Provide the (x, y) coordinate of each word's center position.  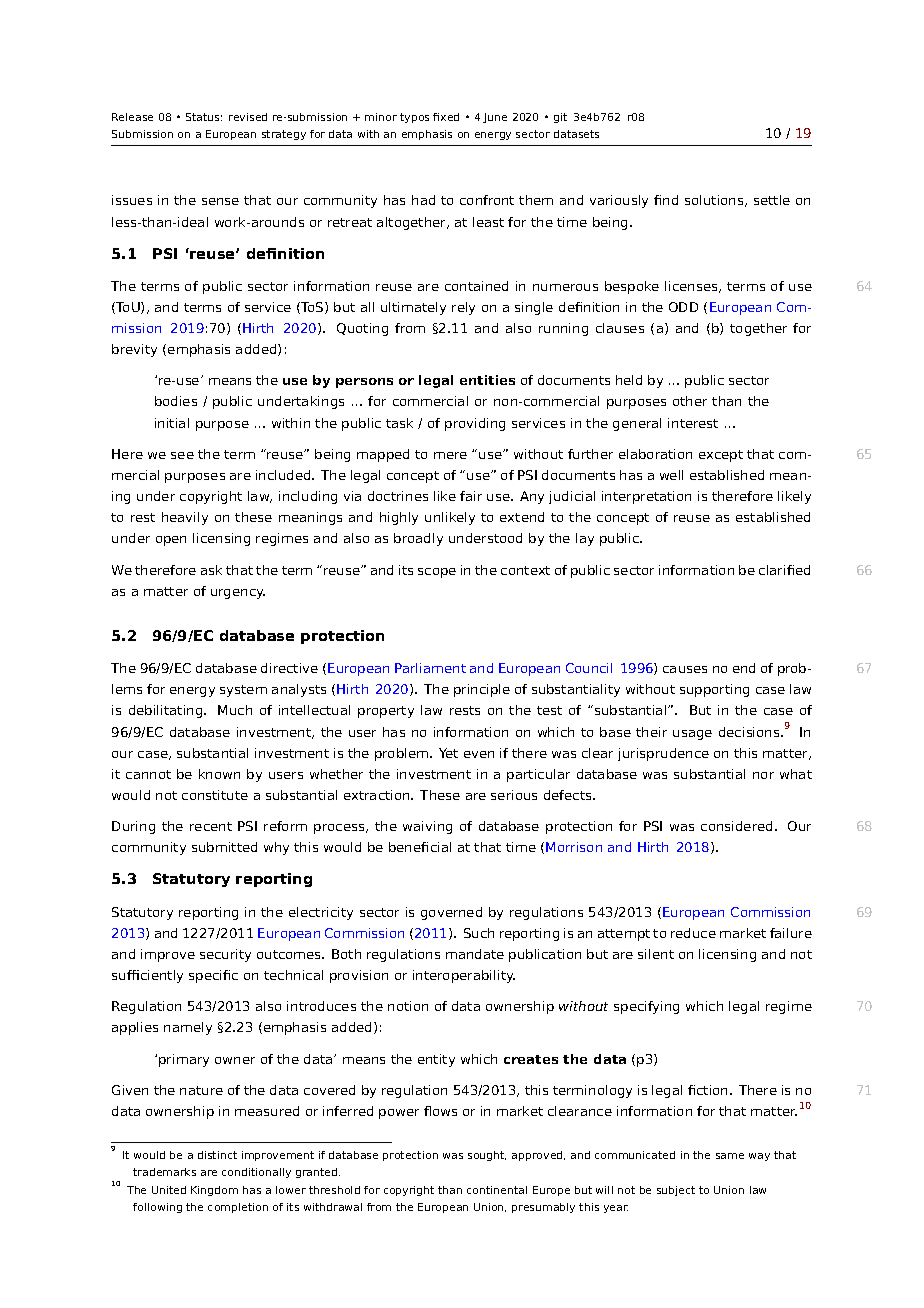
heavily (185, 518)
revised (248, 117)
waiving (427, 827)
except (721, 456)
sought (487, 1156)
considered (736, 826)
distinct (217, 1155)
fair (471, 496)
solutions (715, 201)
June (495, 118)
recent (211, 826)
